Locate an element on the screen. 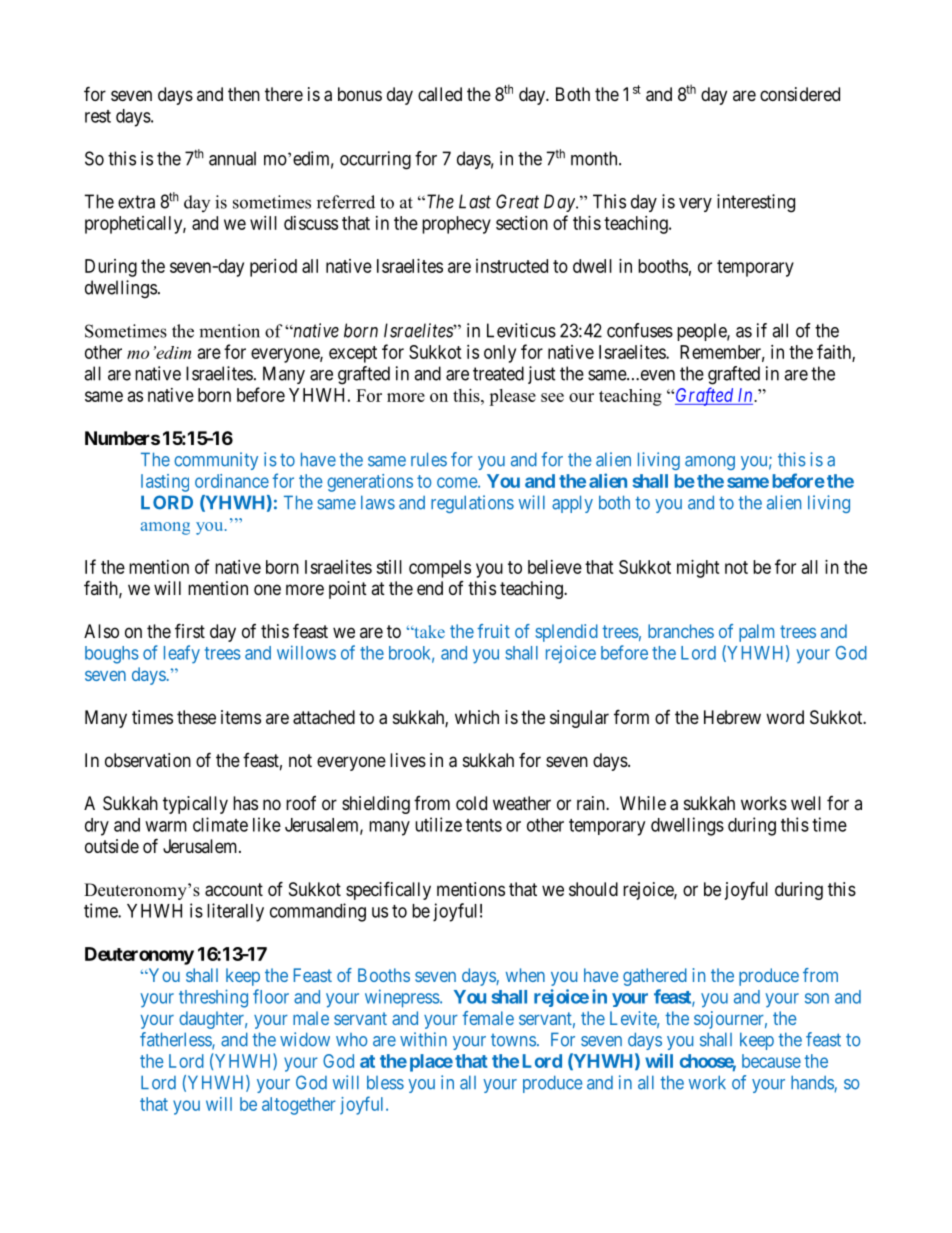  called is located at coordinates (440, 94).
